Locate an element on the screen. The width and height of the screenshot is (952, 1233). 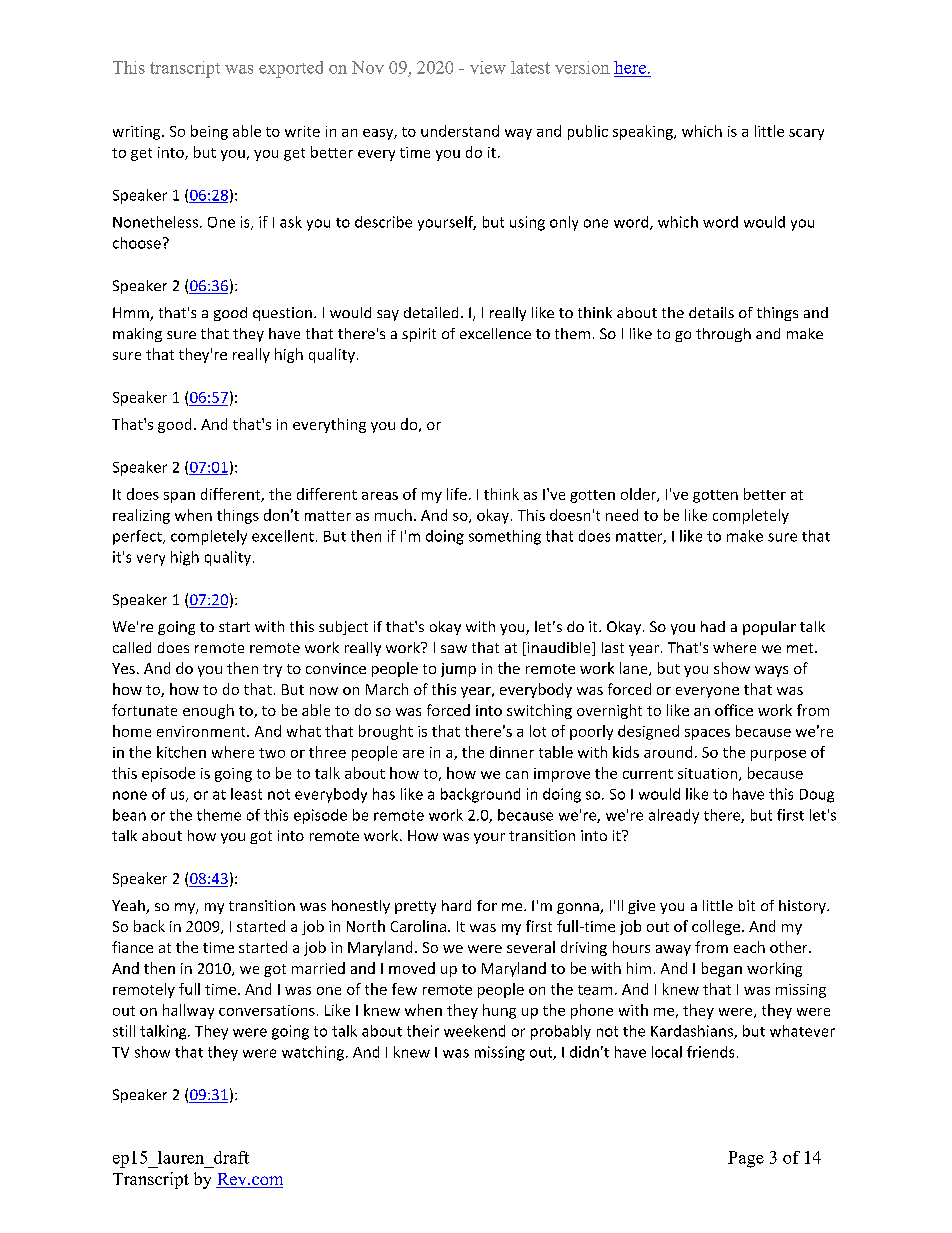
being is located at coordinates (209, 132).
